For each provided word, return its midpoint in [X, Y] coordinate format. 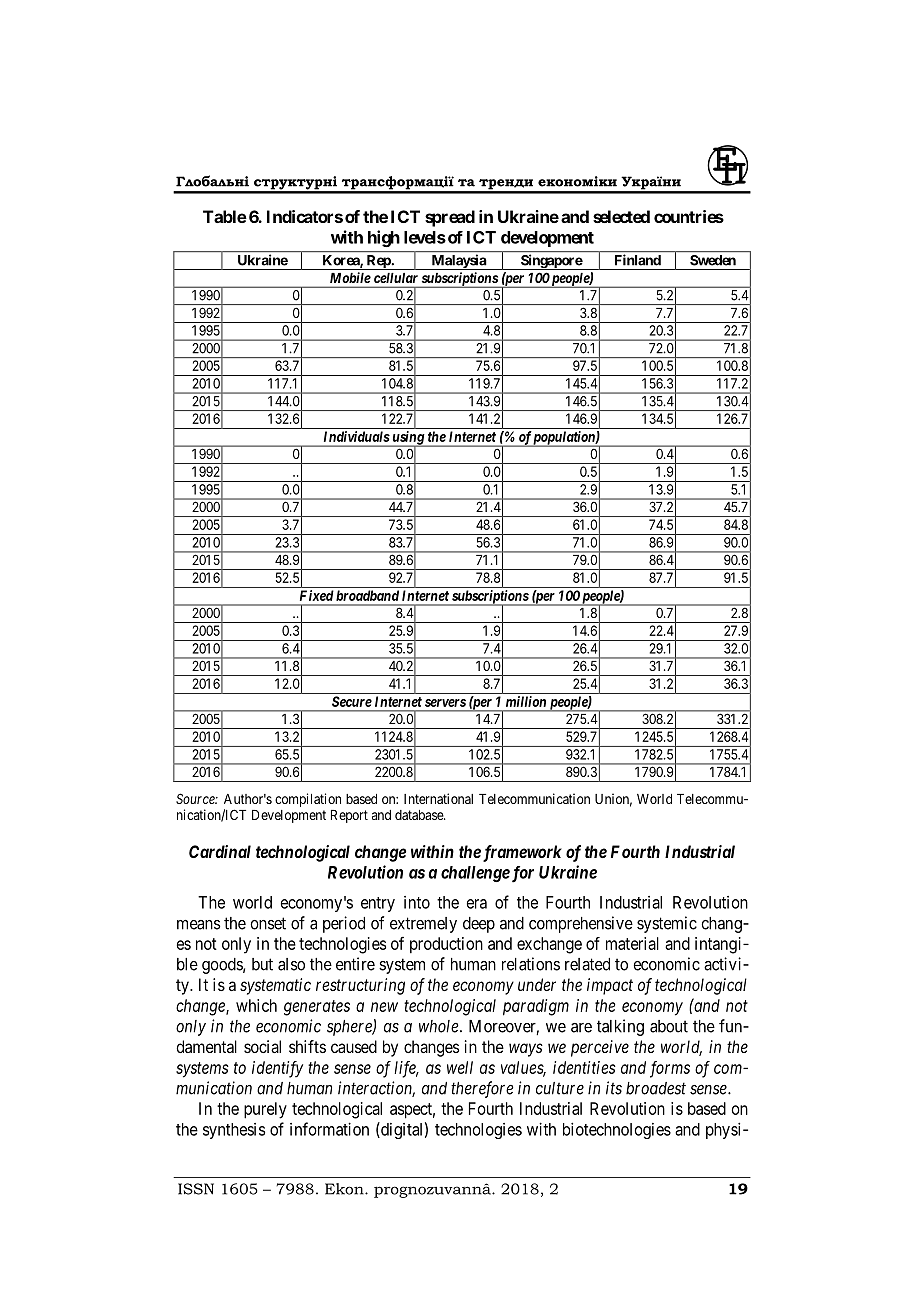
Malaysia [458, 262]
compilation [308, 800]
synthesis [234, 1131]
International [438, 798]
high [384, 238]
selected [621, 216]
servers [445, 703]
